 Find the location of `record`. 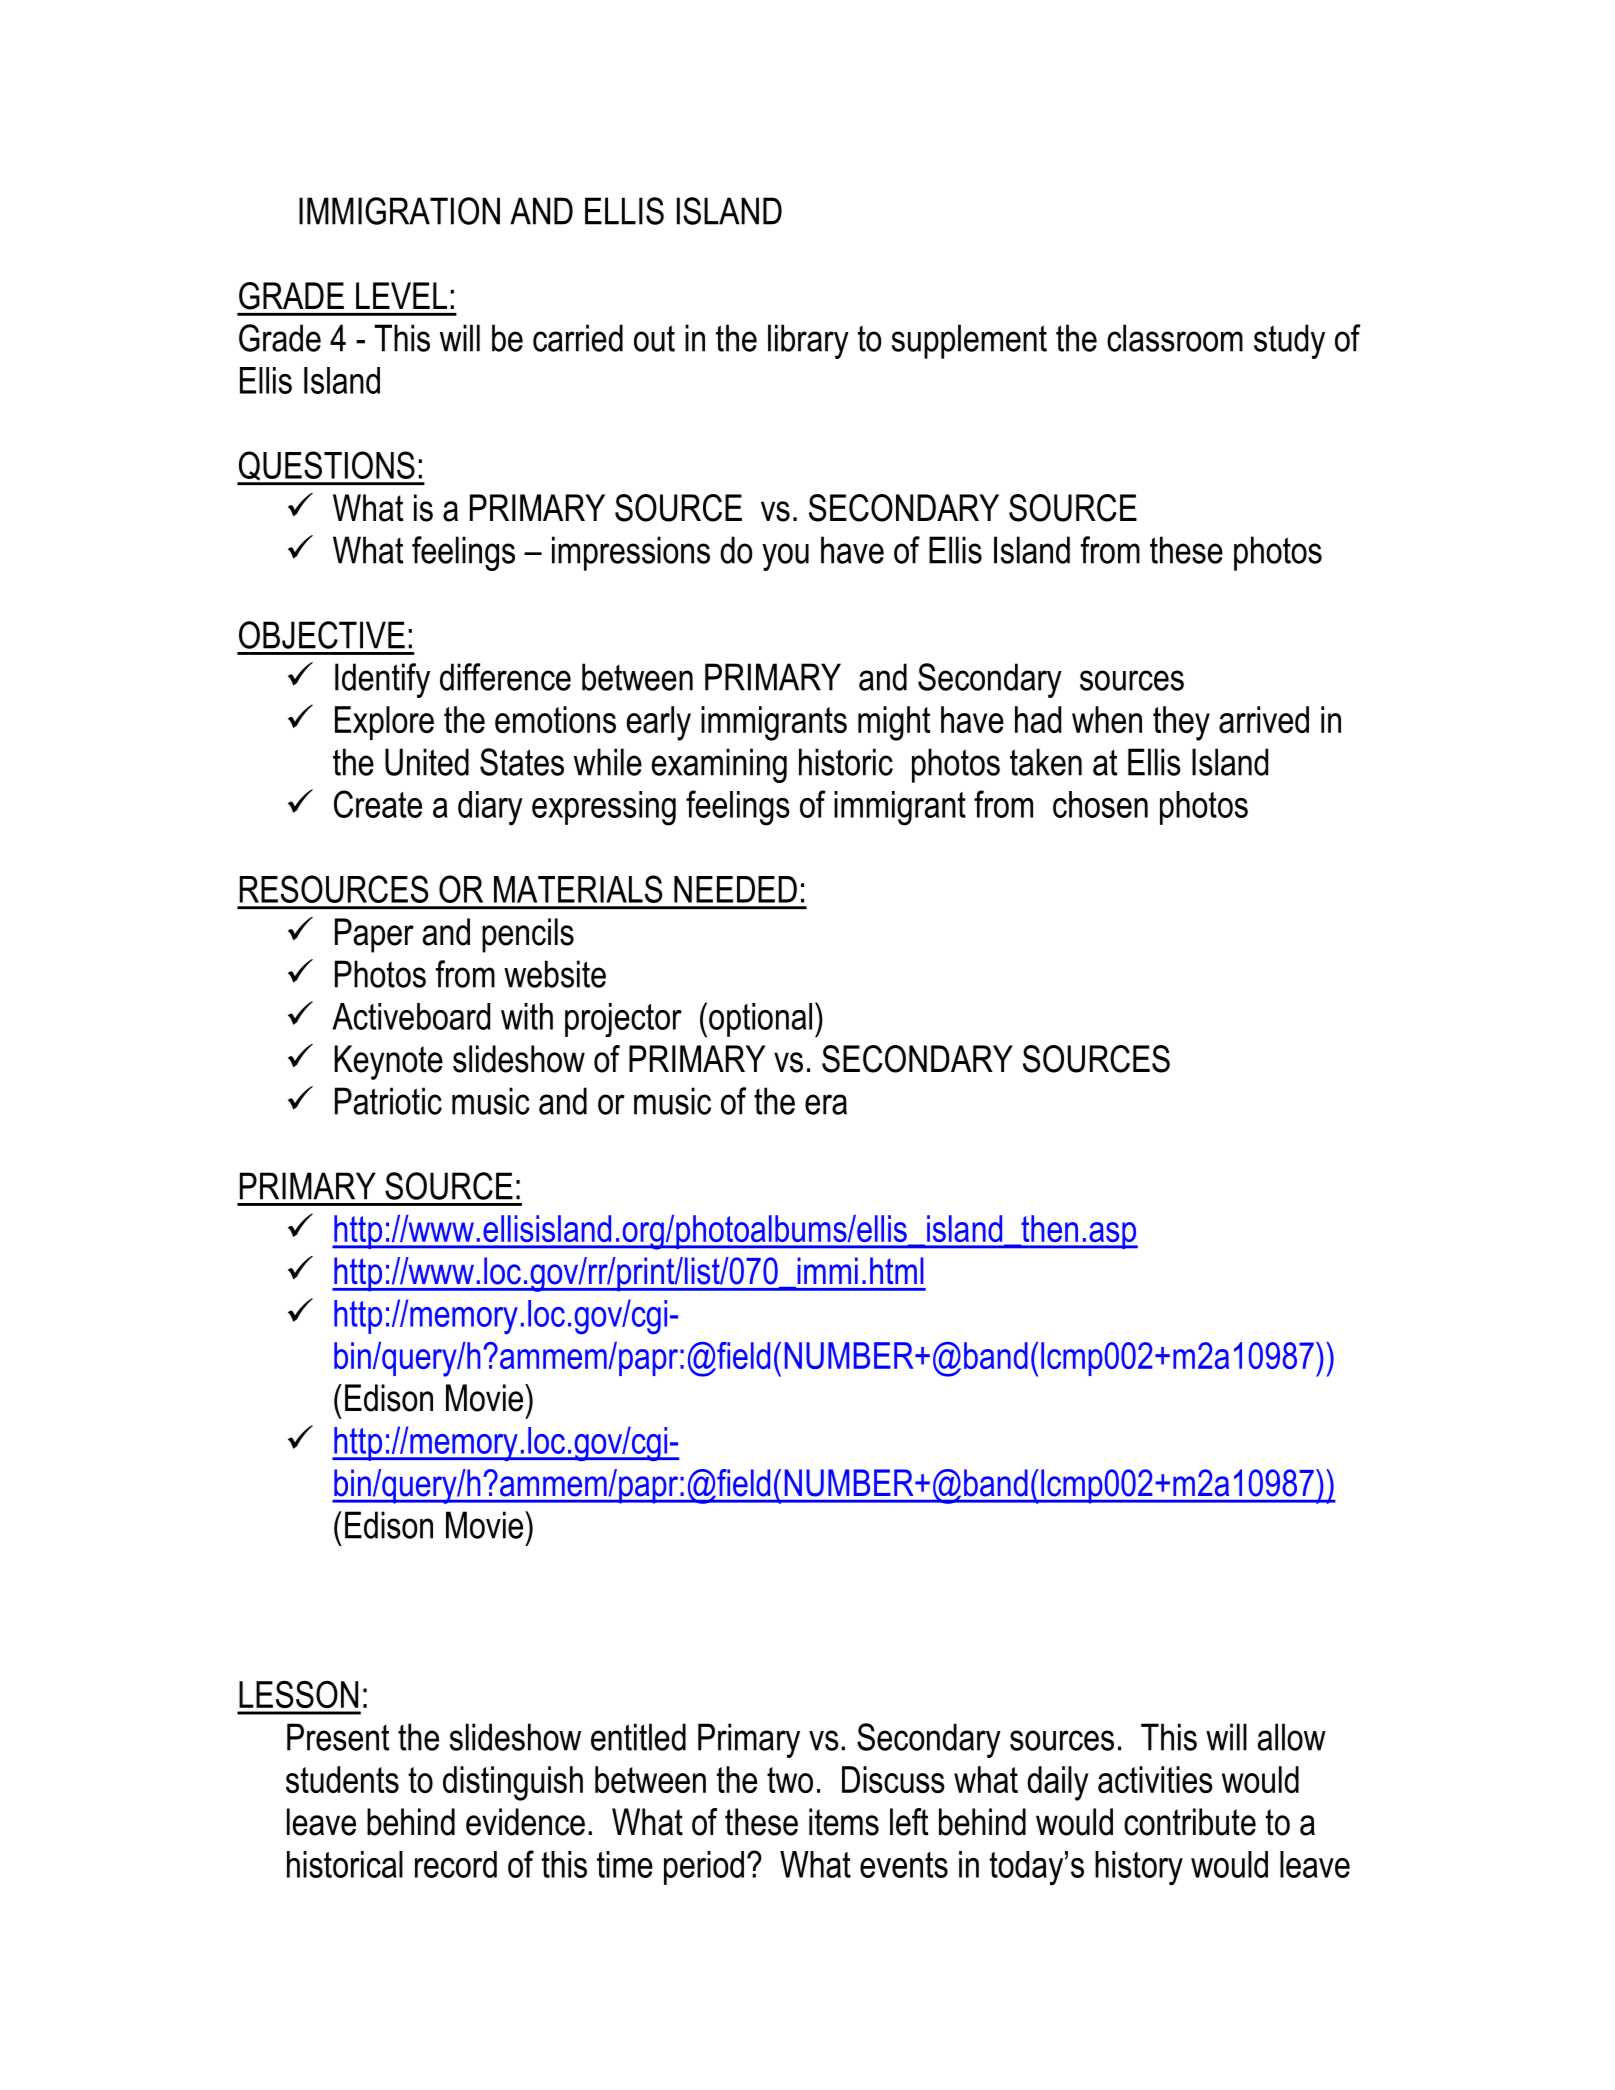

record is located at coordinates (456, 1864).
